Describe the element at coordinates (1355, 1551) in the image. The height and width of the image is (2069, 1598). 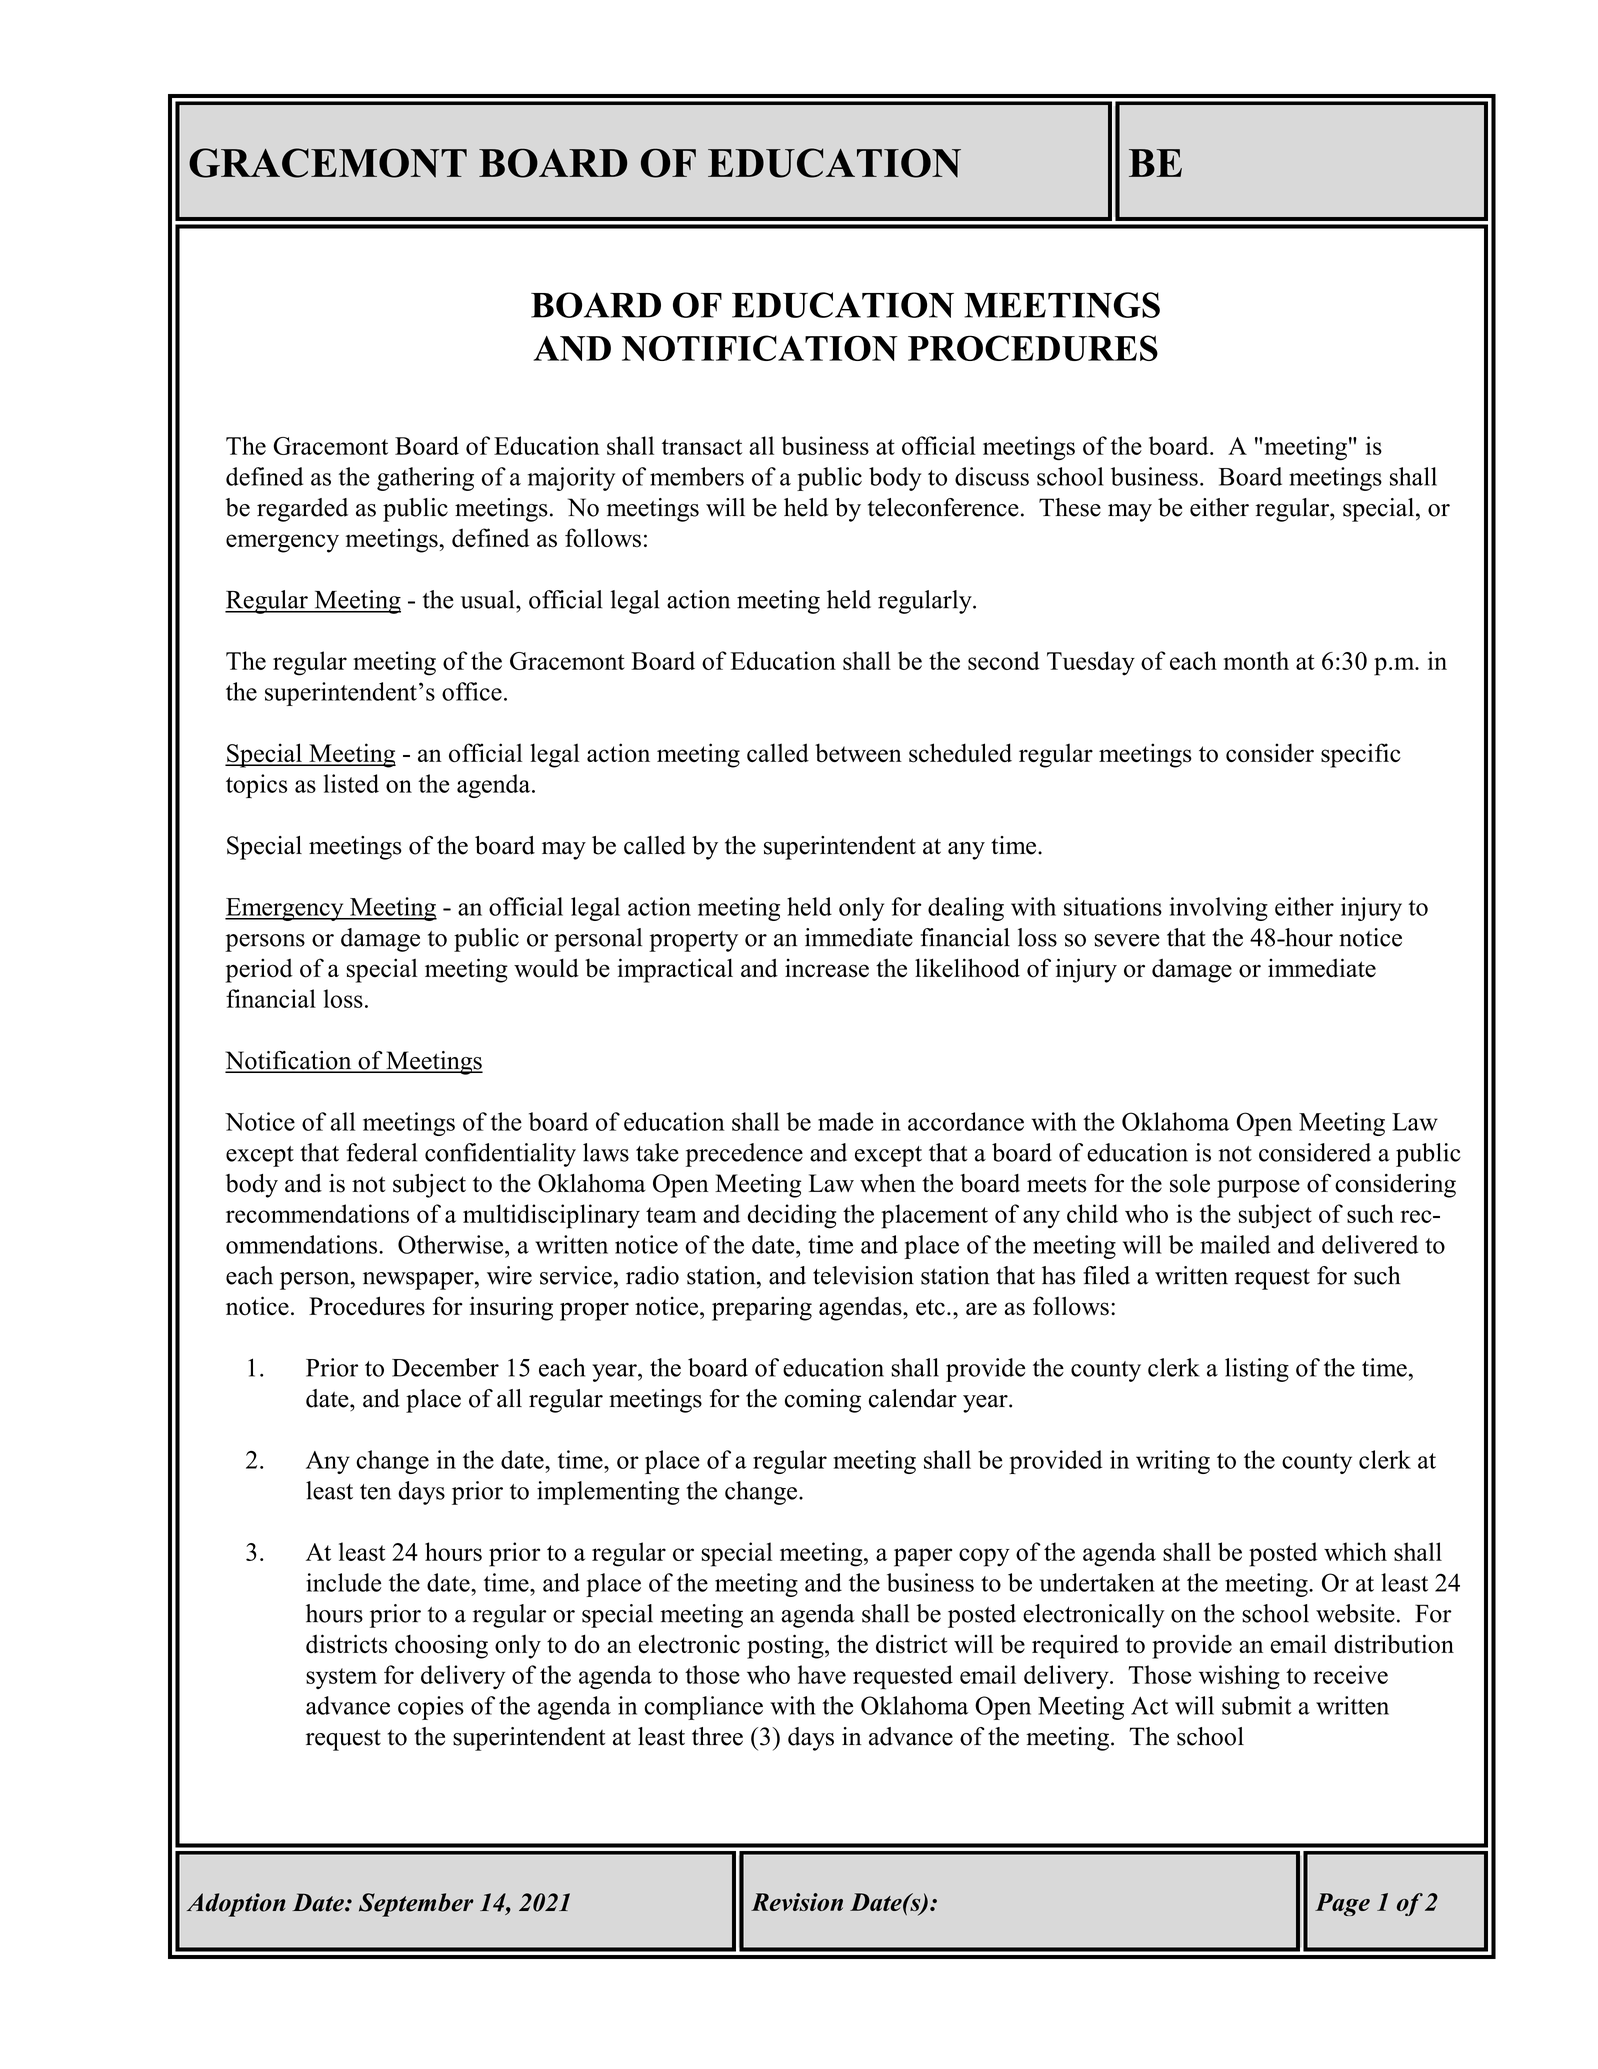
I see `which` at that location.
